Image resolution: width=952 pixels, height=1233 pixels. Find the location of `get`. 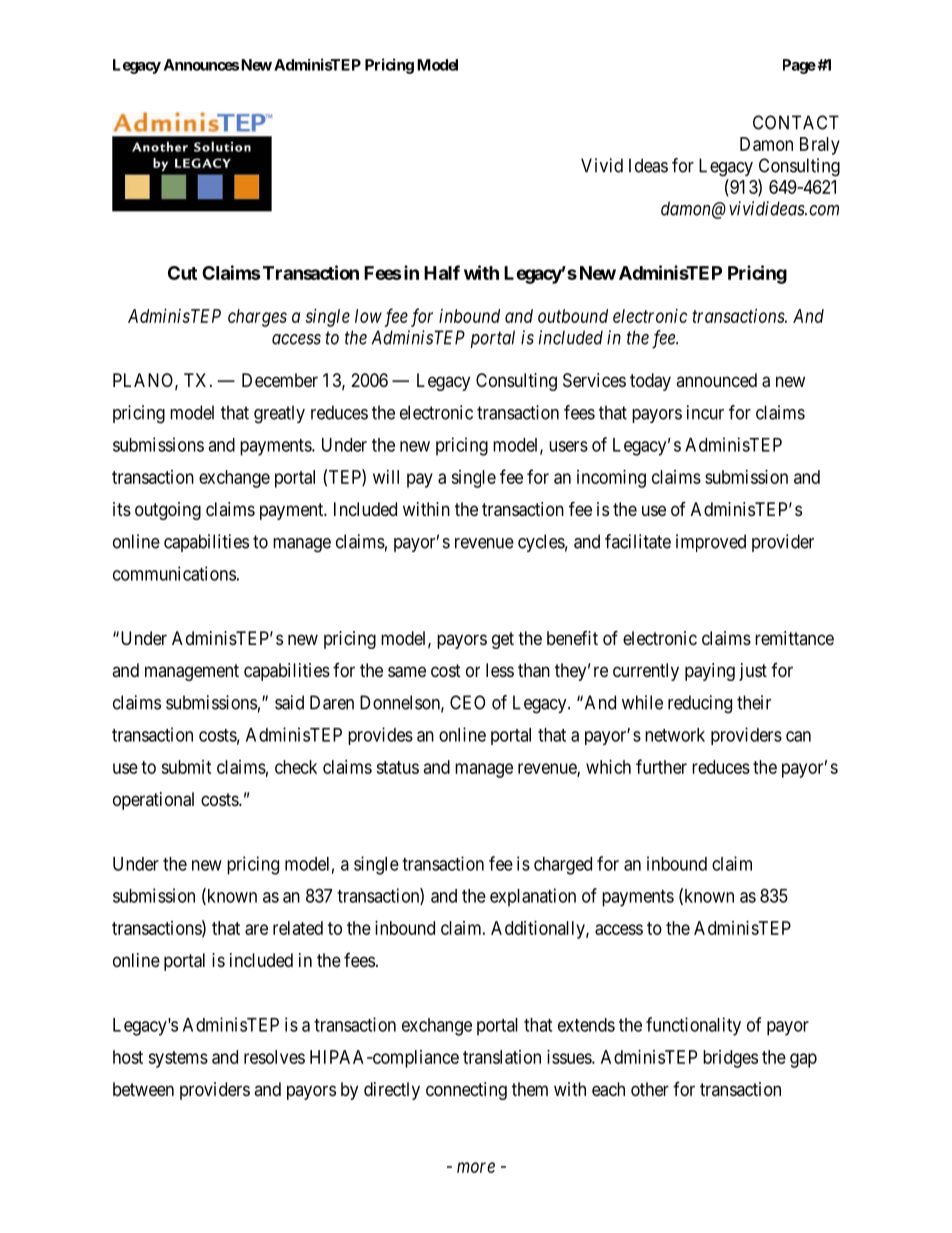

get is located at coordinates (503, 640).
